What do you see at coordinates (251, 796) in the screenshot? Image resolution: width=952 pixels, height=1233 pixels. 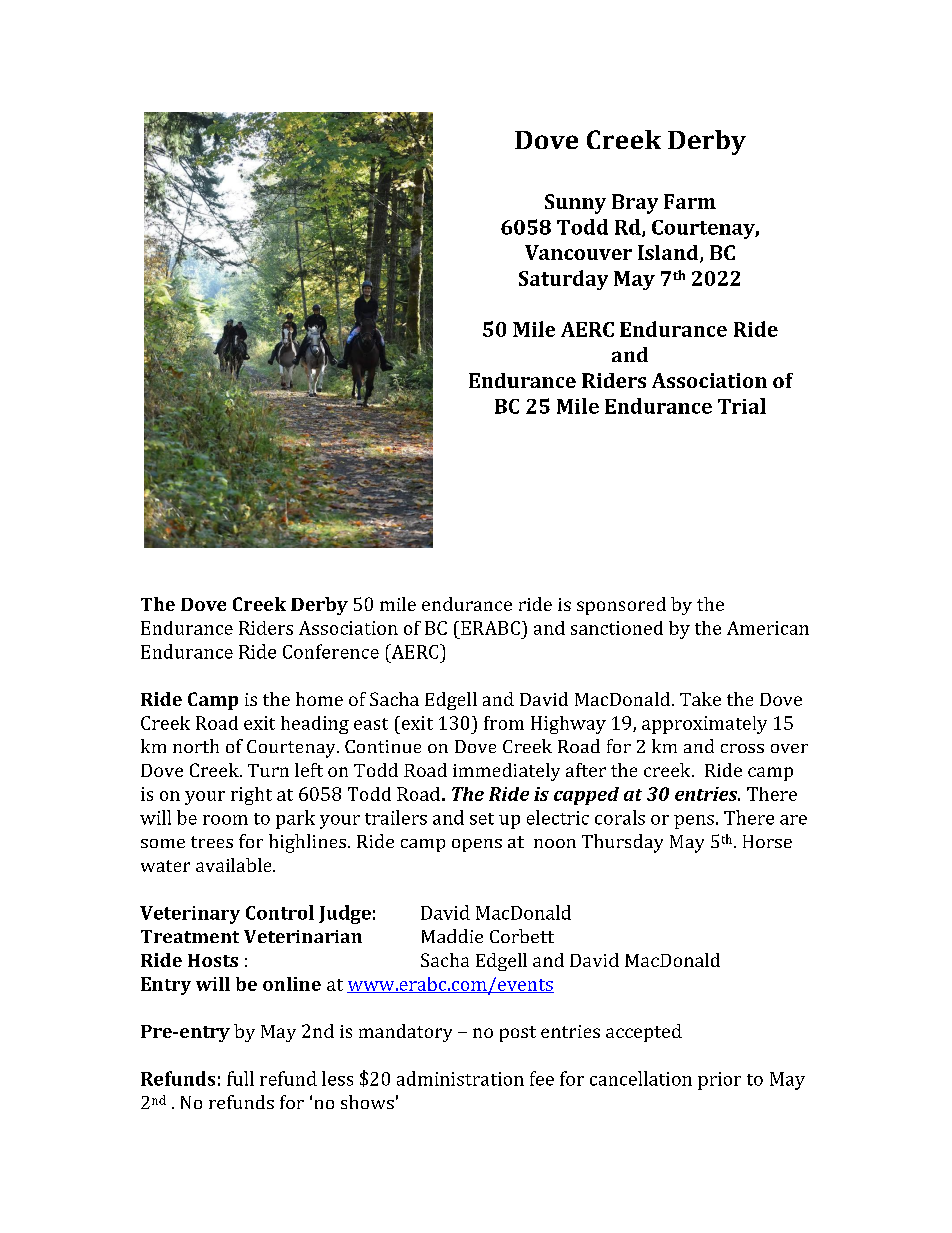 I see `right` at bounding box center [251, 796].
